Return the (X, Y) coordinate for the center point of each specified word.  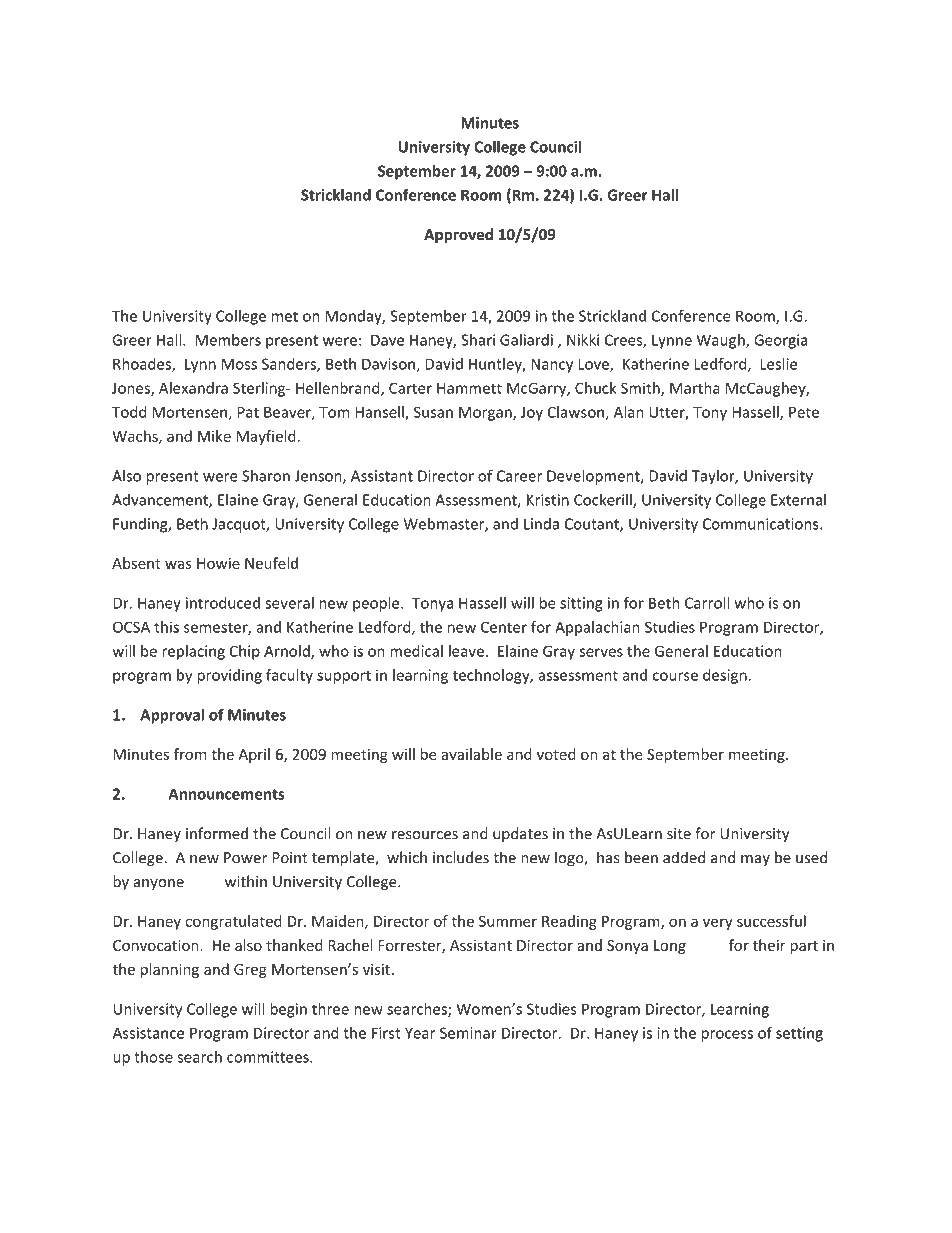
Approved (458, 235)
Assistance (148, 1033)
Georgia (780, 341)
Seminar (468, 1033)
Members (228, 340)
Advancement (161, 501)
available (471, 754)
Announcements (226, 794)
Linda (541, 524)
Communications (762, 524)
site (679, 834)
